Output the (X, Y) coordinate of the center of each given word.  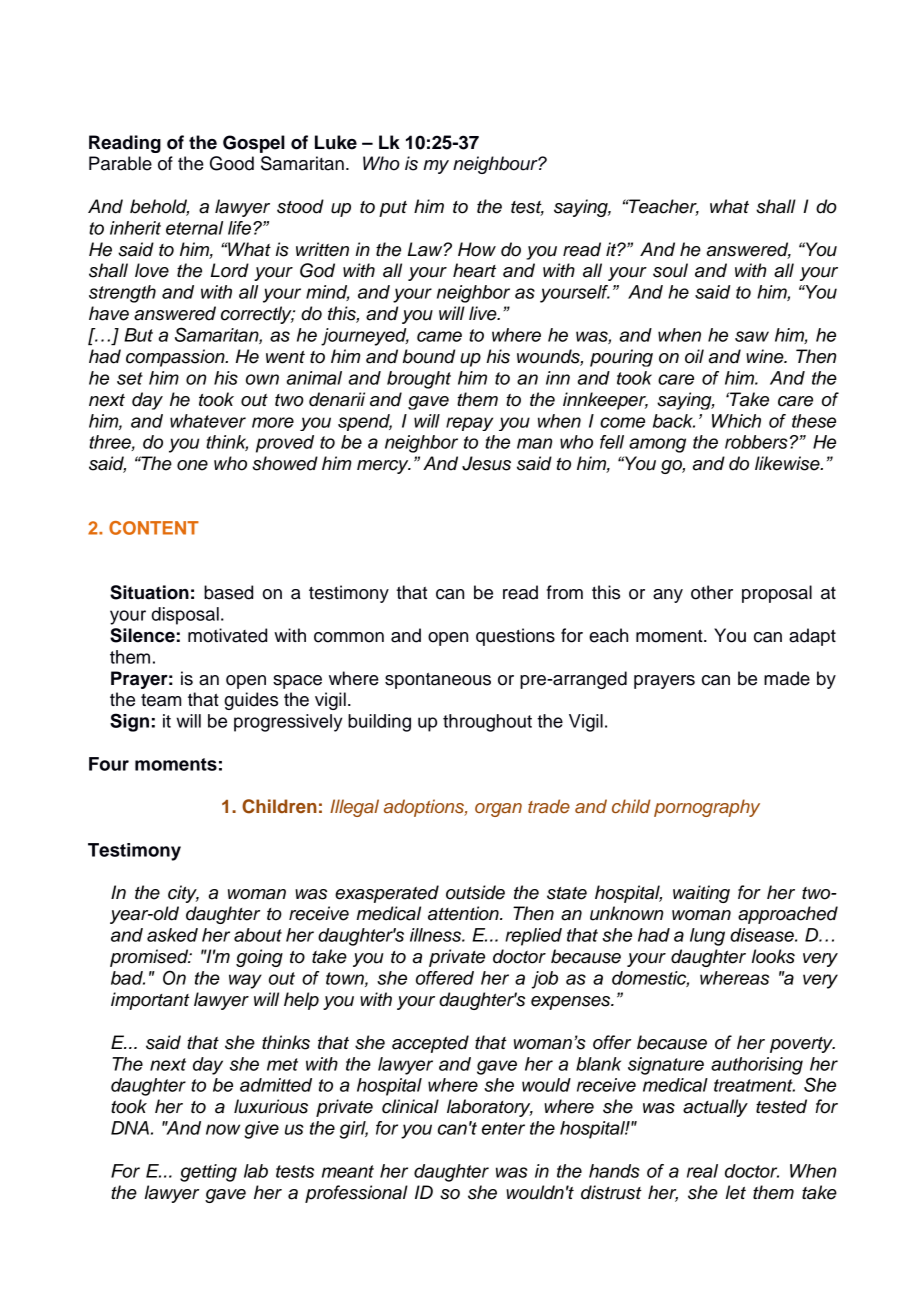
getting (208, 1173)
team (161, 700)
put (393, 209)
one (192, 465)
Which (736, 421)
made (787, 678)
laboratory (490, 1108)
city (183, 894)
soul (670, 270)
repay (469, 424)
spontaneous (438, 681)
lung (707, 937)
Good (232, 163)
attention (464, 913)
